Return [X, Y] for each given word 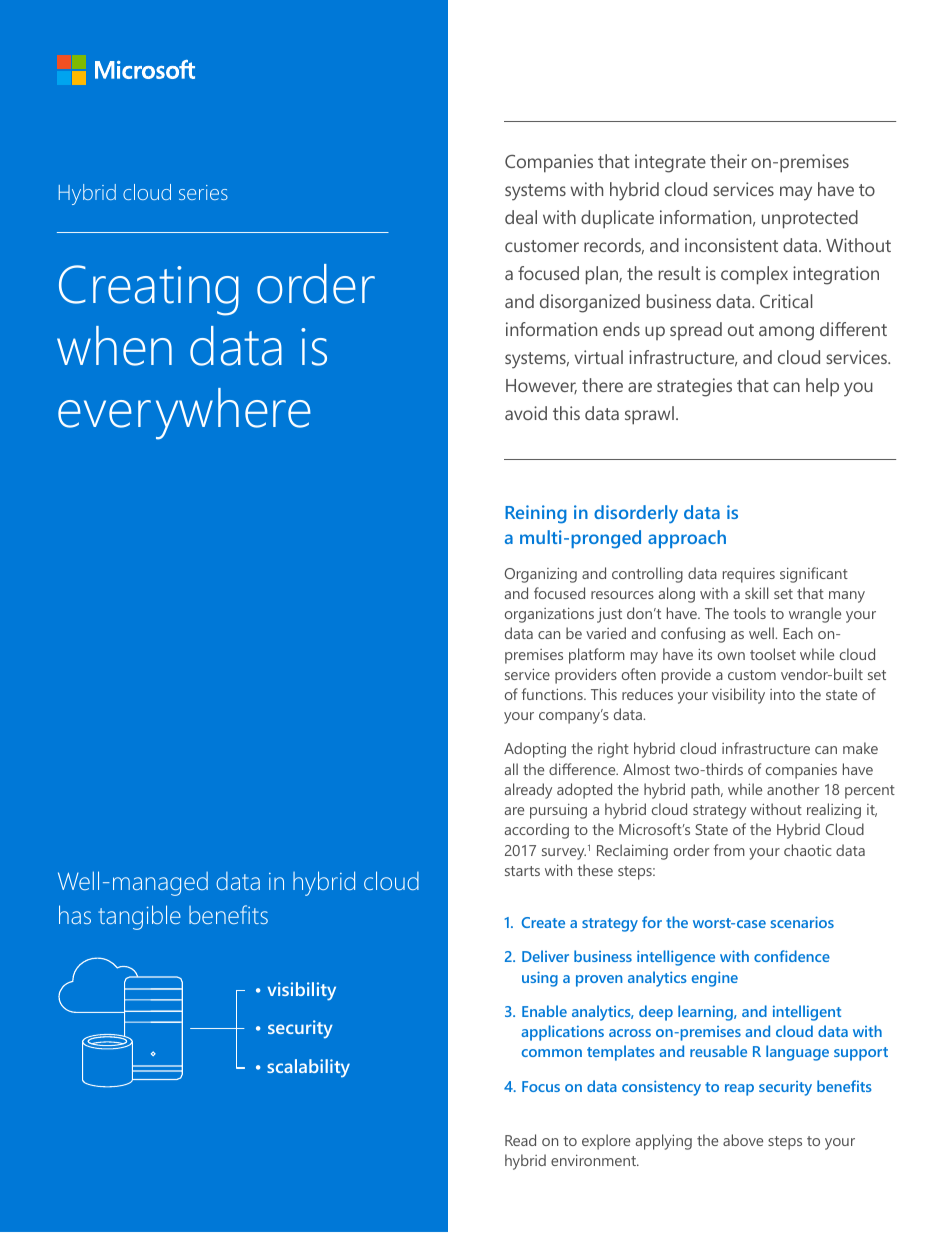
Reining [536, 514]
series [203, 192]
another [793, 789]
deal [521, 217]
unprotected [810, 219]
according [537, 831]
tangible [139, 917]
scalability [308, 1068]
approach [687, 539]
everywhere [184, 414]
